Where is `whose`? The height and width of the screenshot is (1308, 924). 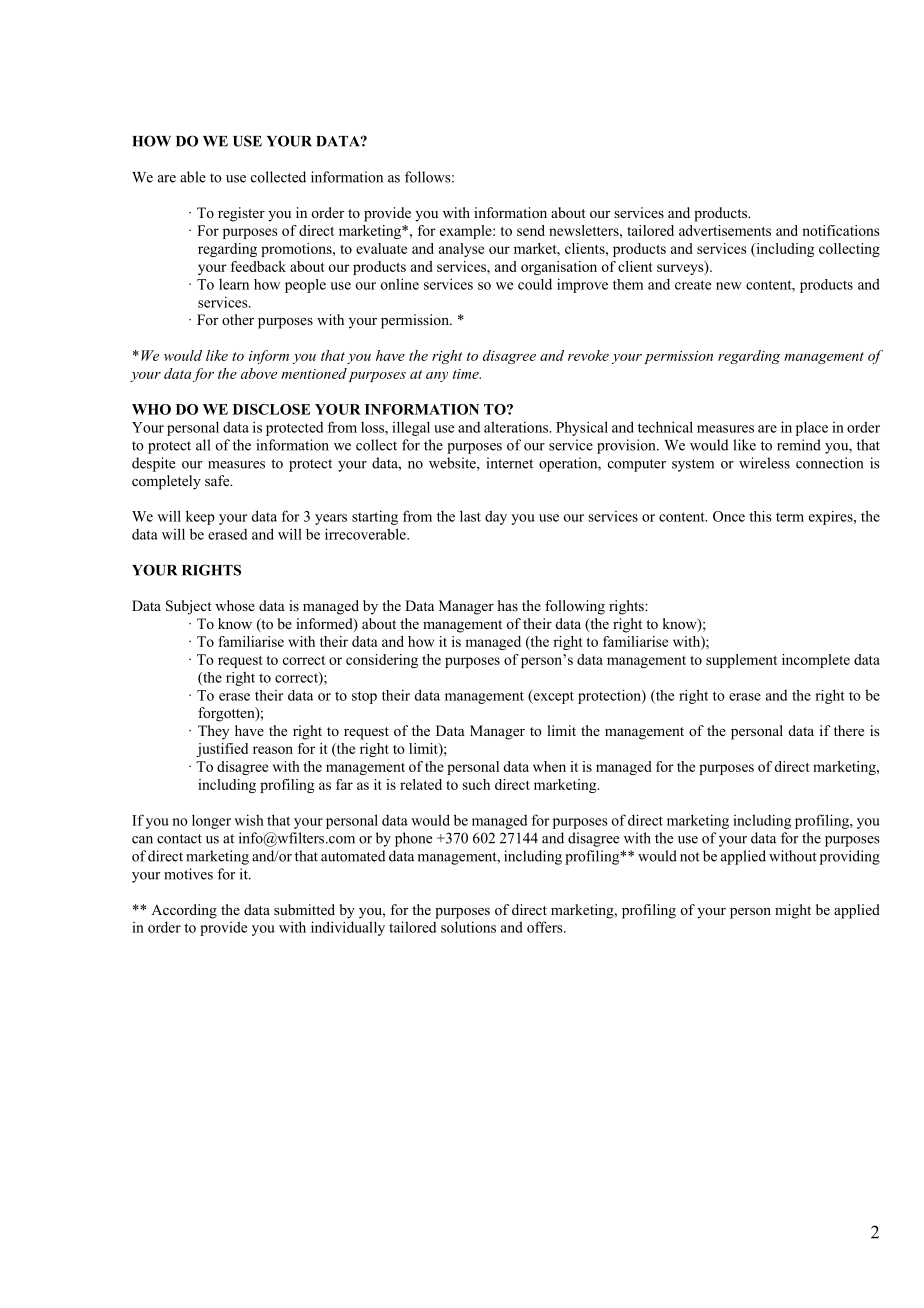
whose is located at coordinates (235, 605).
